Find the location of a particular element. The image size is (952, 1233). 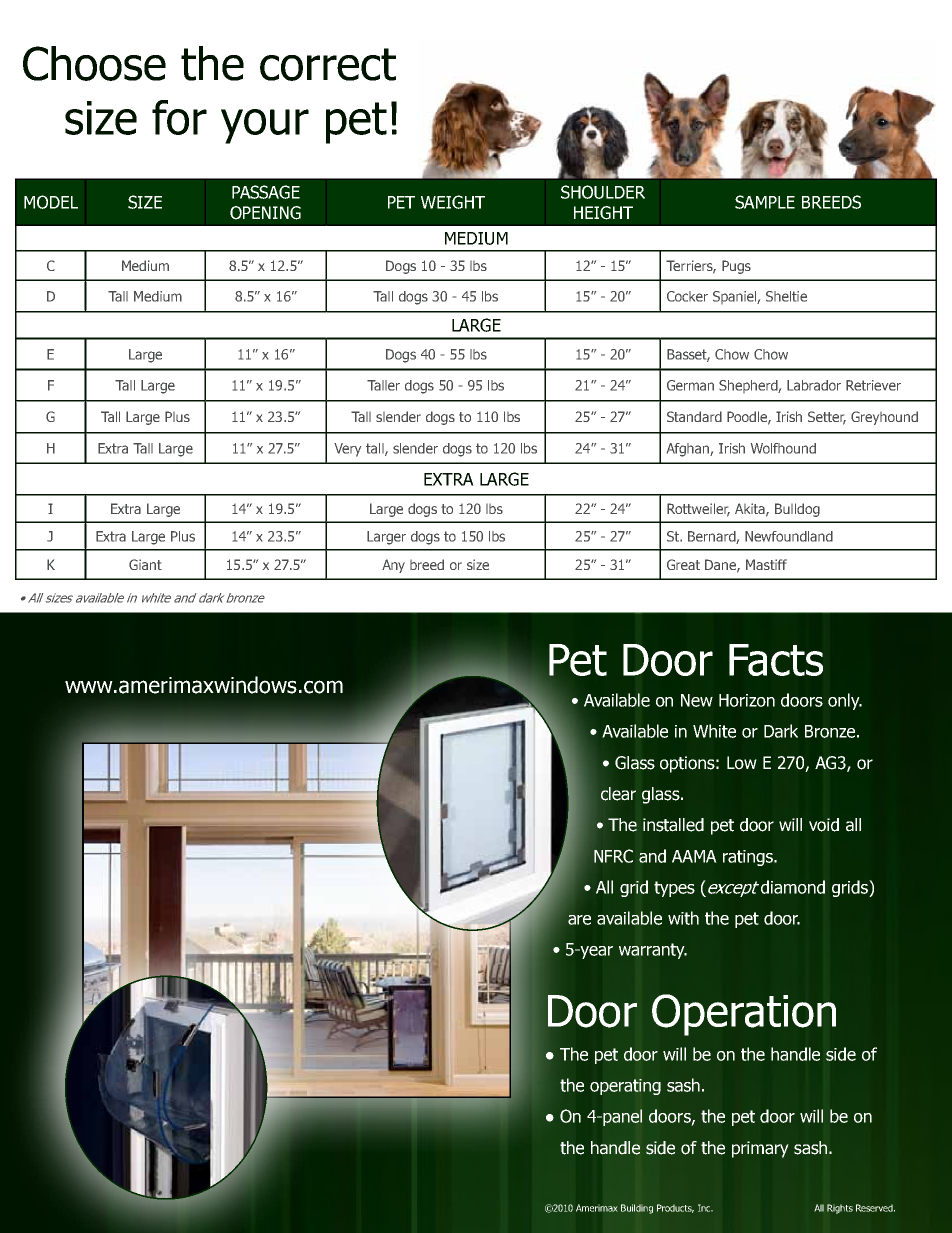

ratings is located at coordinates (749, 858).
